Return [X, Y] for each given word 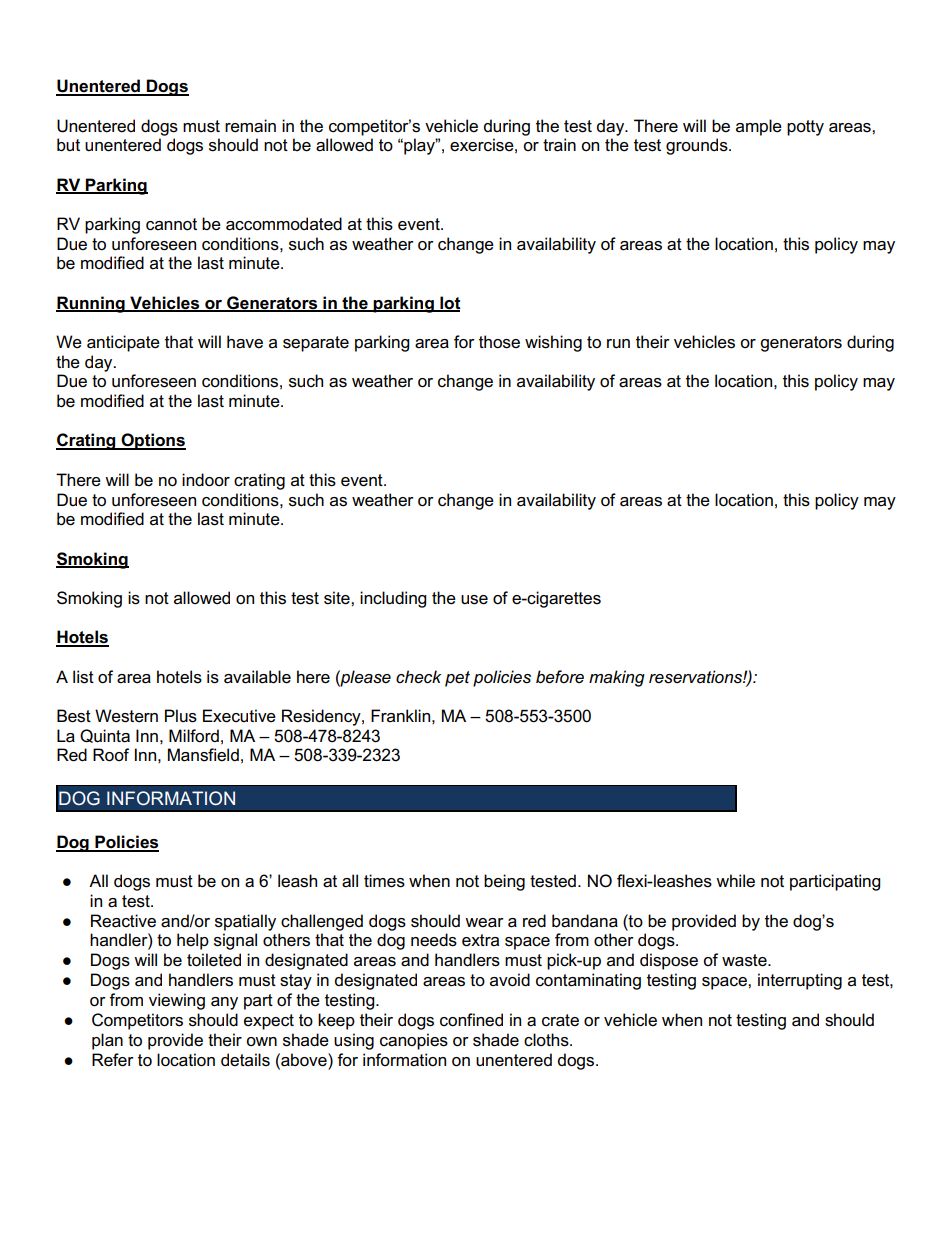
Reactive [123, 921]
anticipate [123, 343]
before [560, 677]
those [499, 342]
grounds [698, 146]
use [474, 600]
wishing [553, 343]
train [559, 145]
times [384, 881]
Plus [181, 716]
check [418, 677]
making [617, 678]
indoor [206, 480]
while [735, 881]
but [68, 145]
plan [107, 1041]
